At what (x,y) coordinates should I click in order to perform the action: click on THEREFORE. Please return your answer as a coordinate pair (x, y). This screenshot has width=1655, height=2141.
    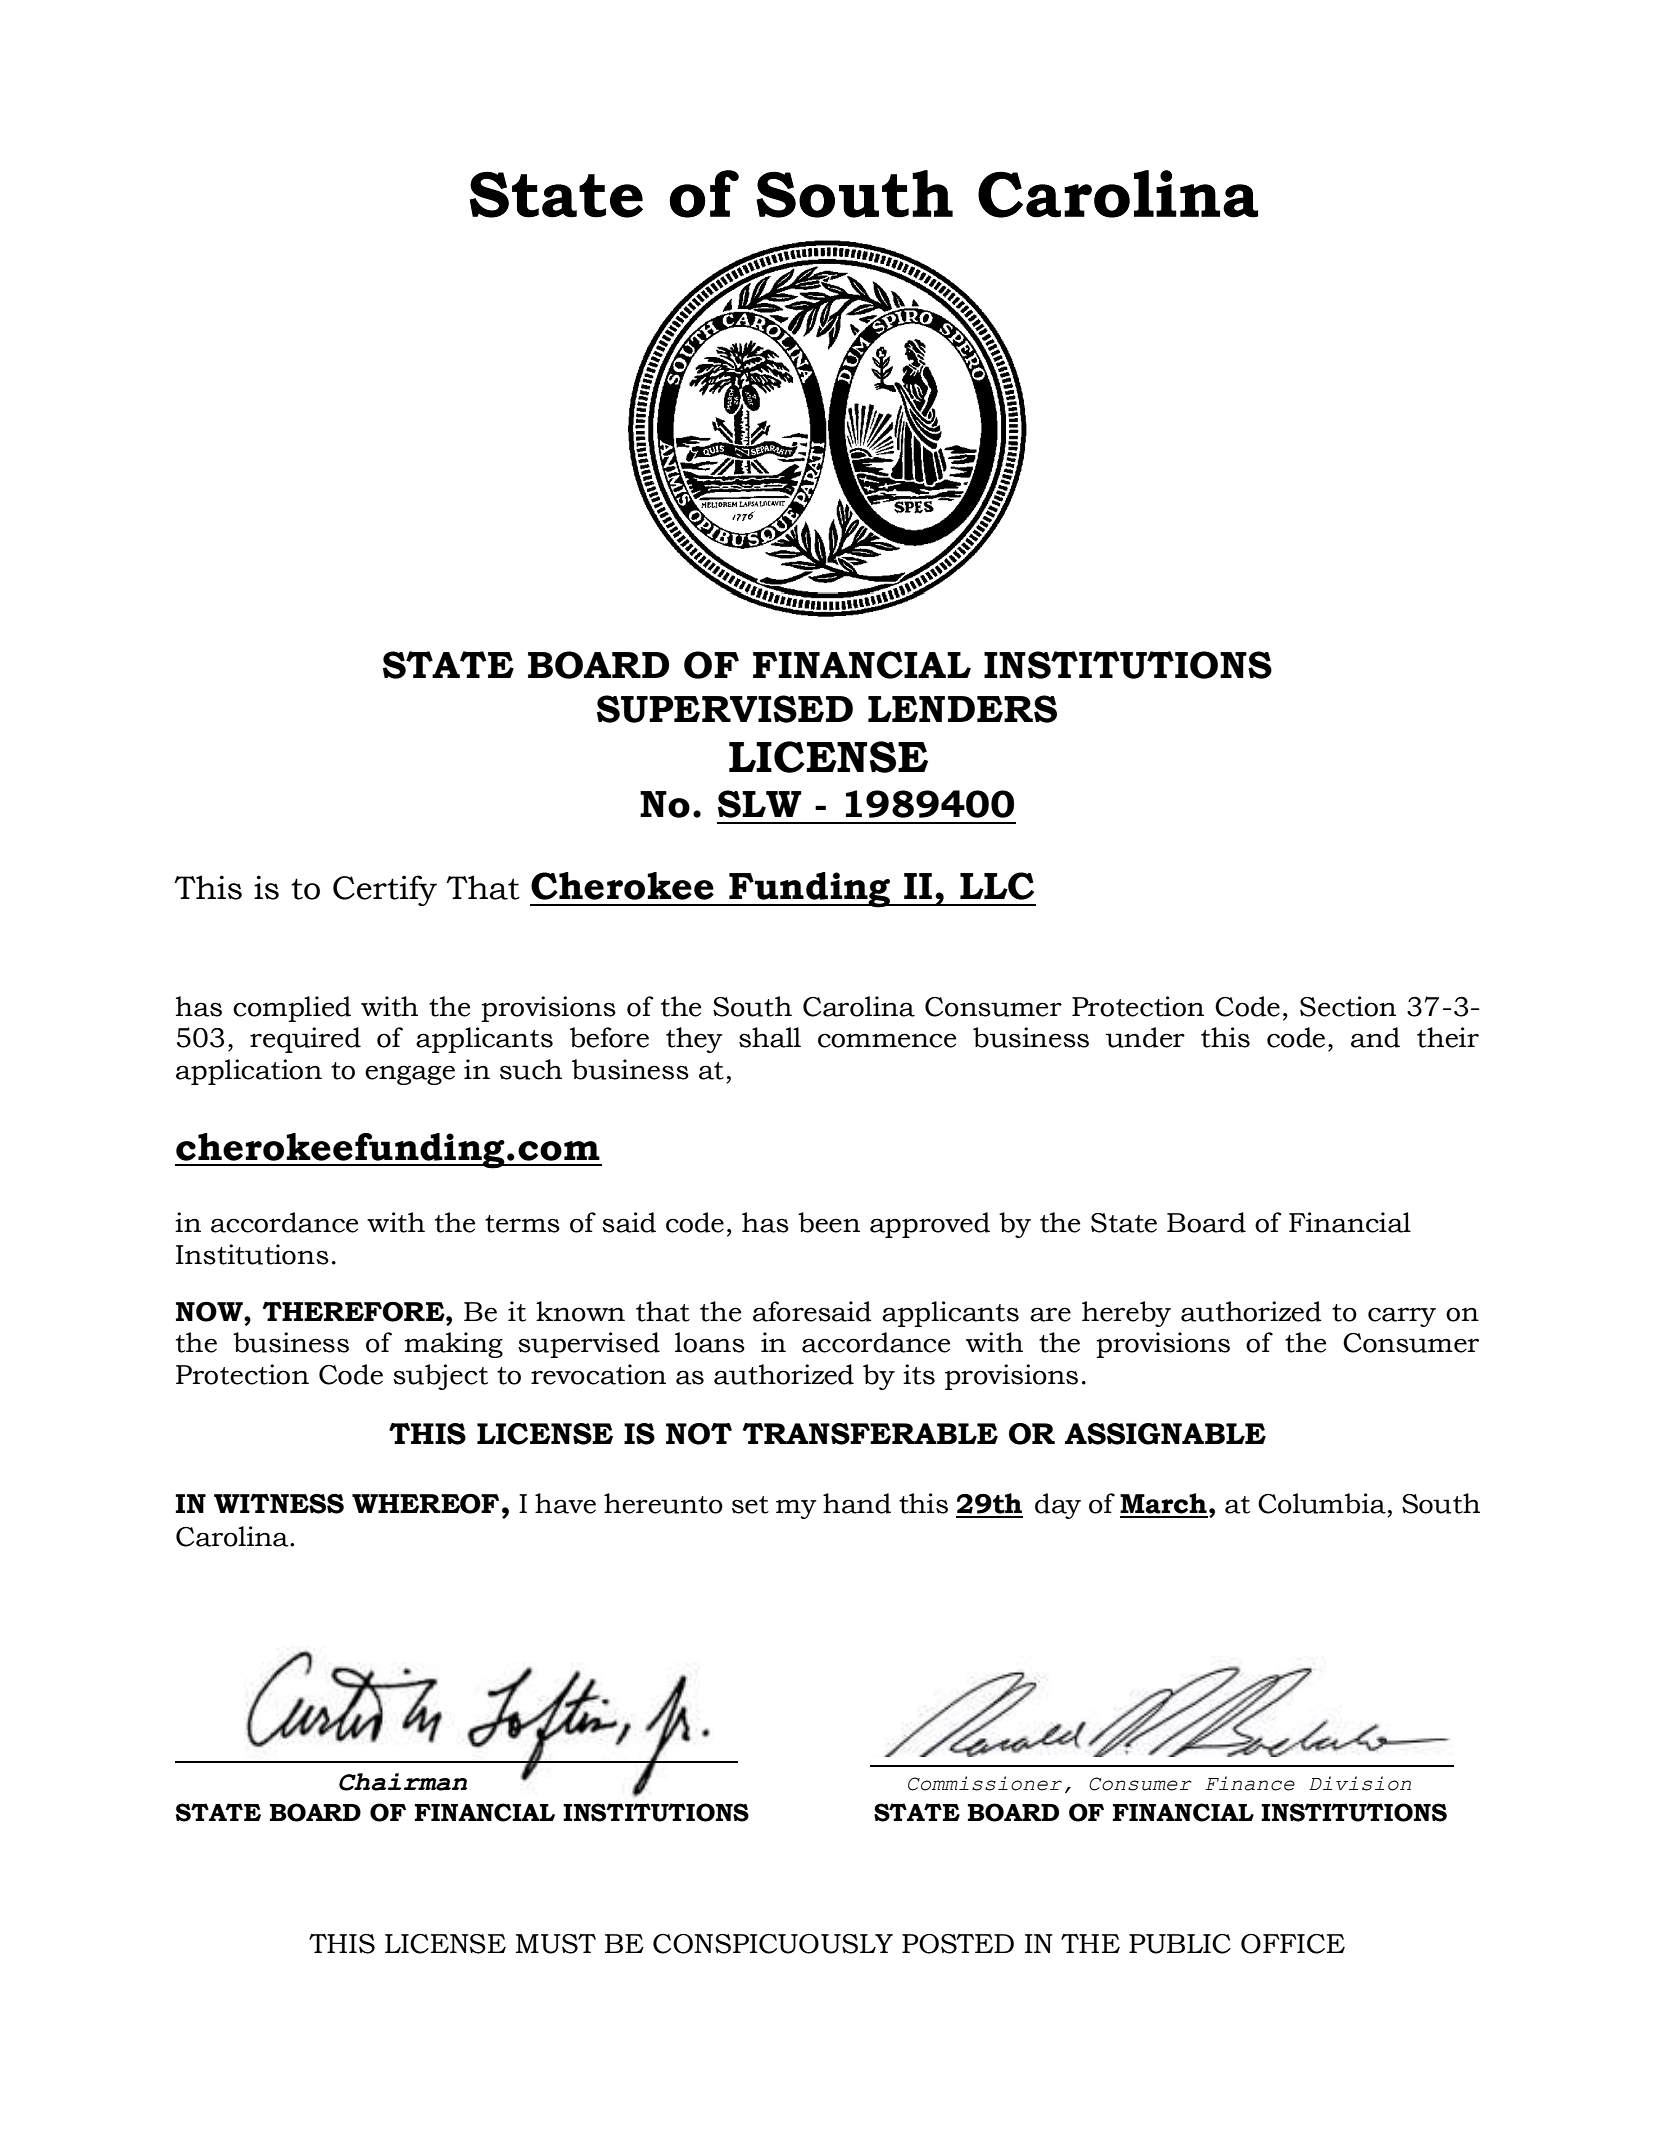
    Looking at the image, I should click on (355, 1312).
